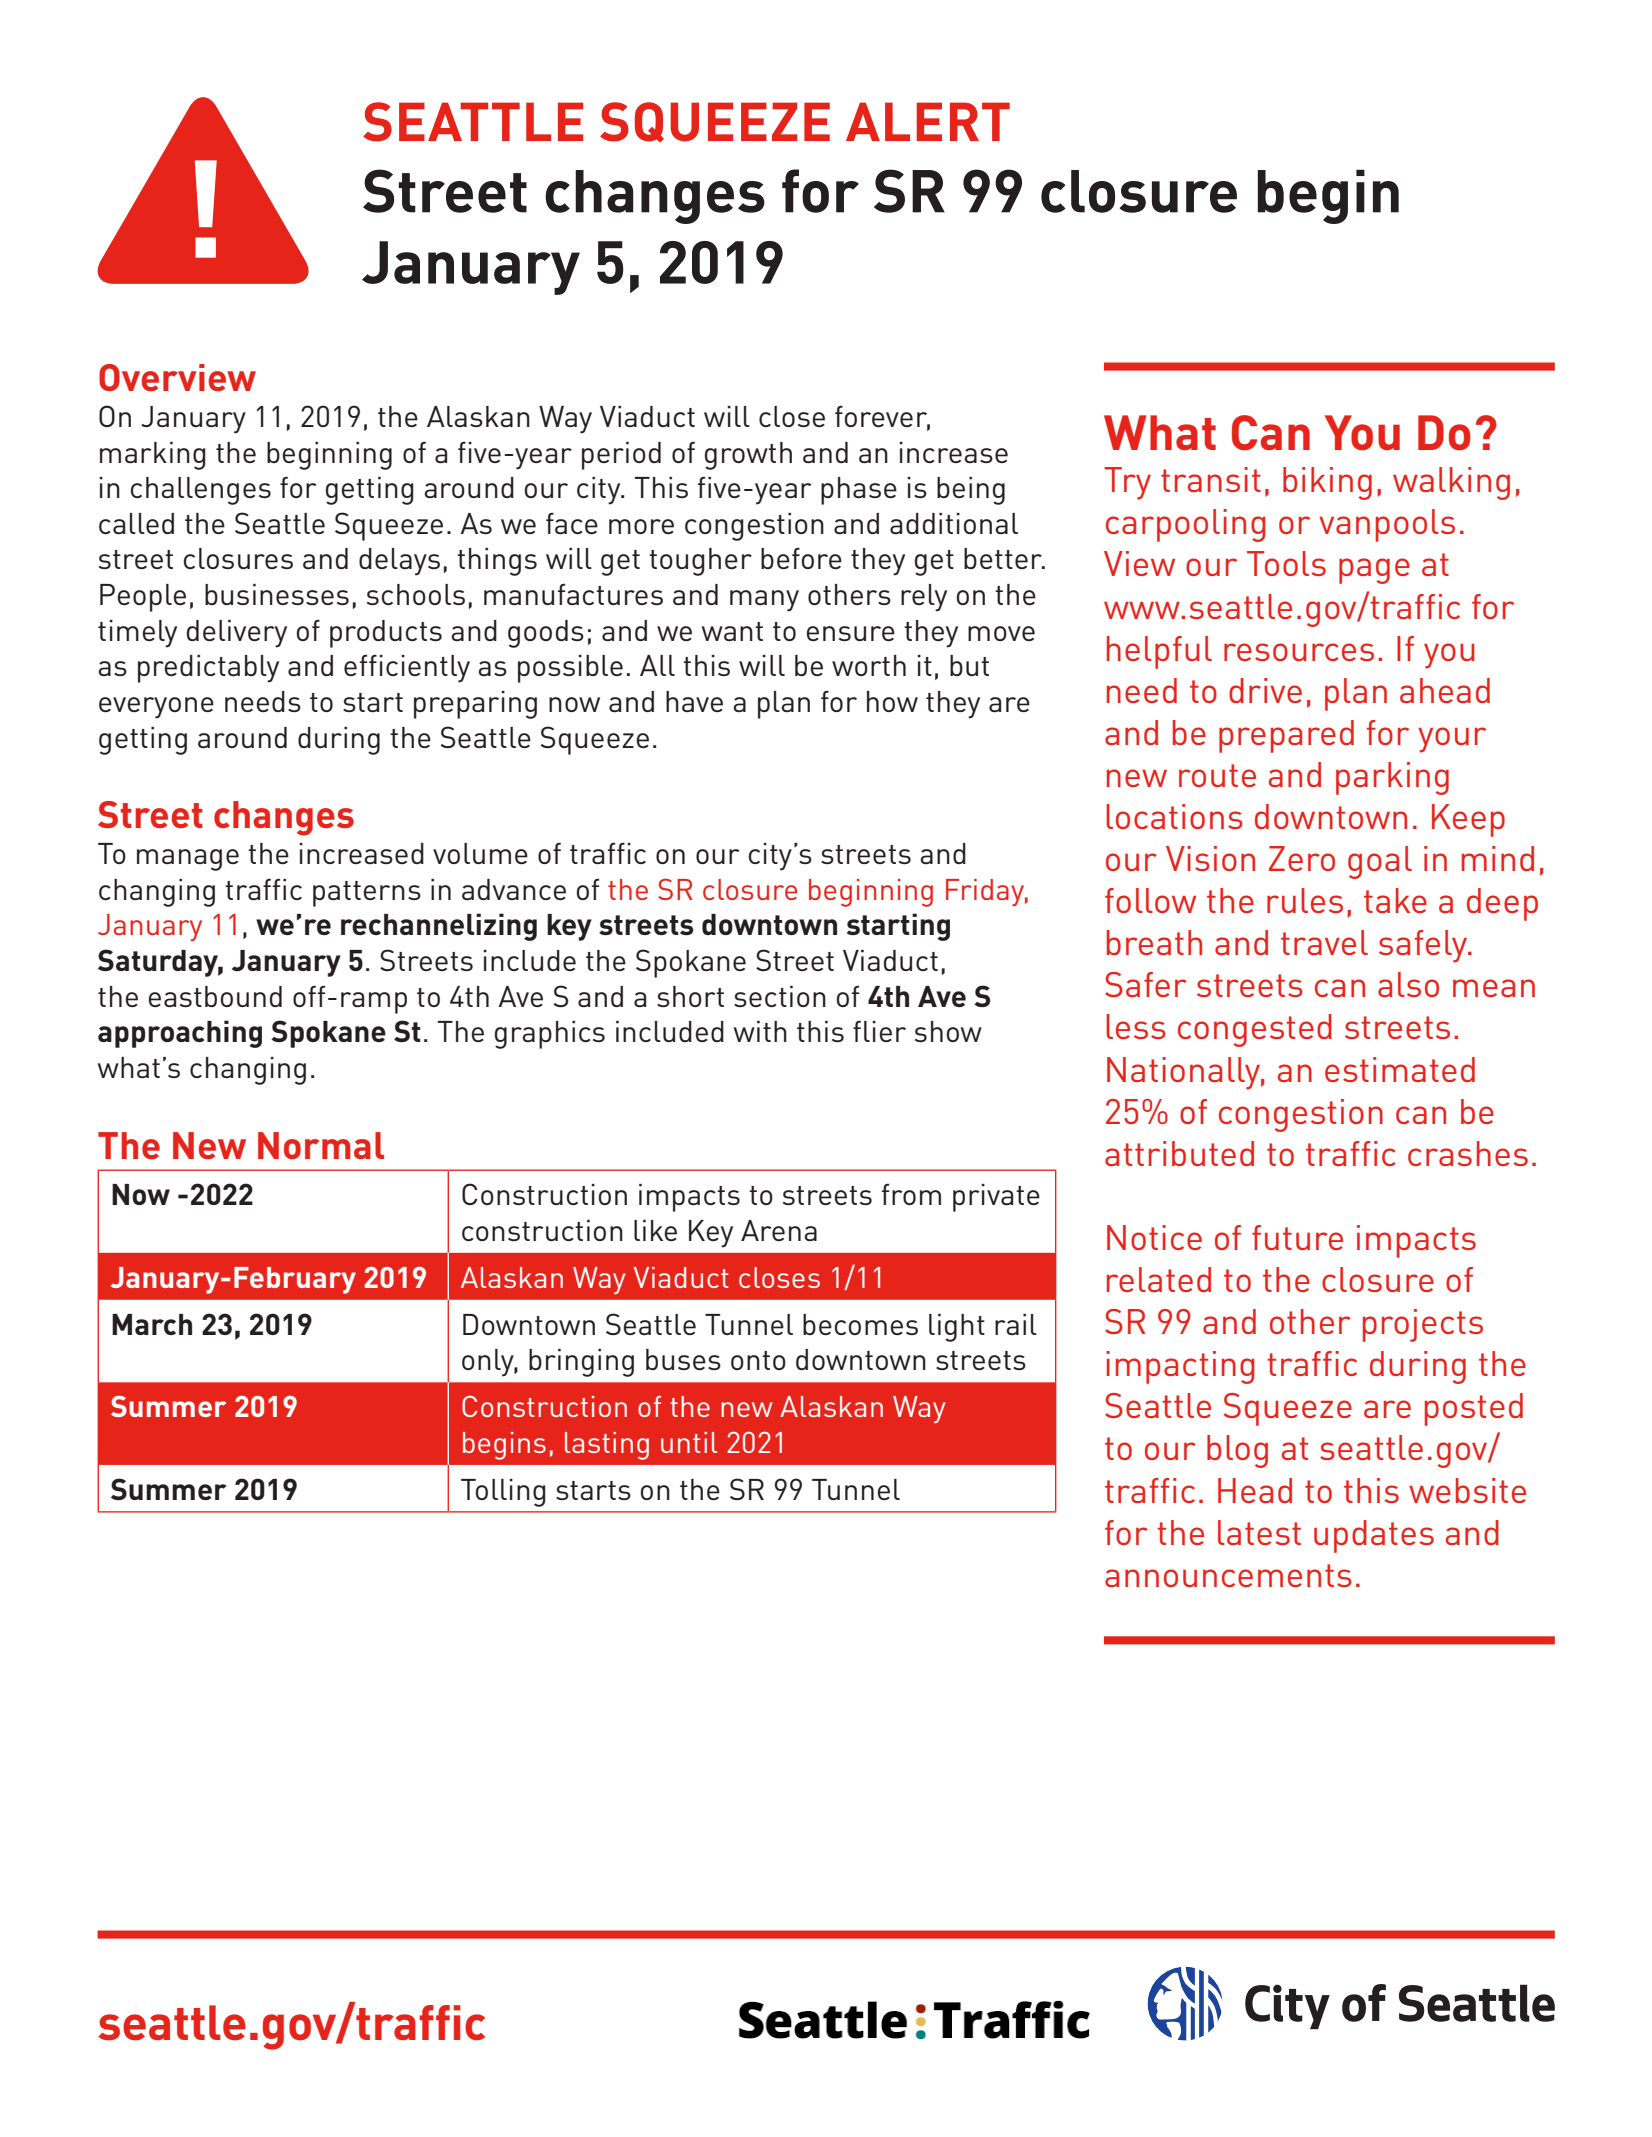  I want to click on Tolling, so click(503, 1493).
